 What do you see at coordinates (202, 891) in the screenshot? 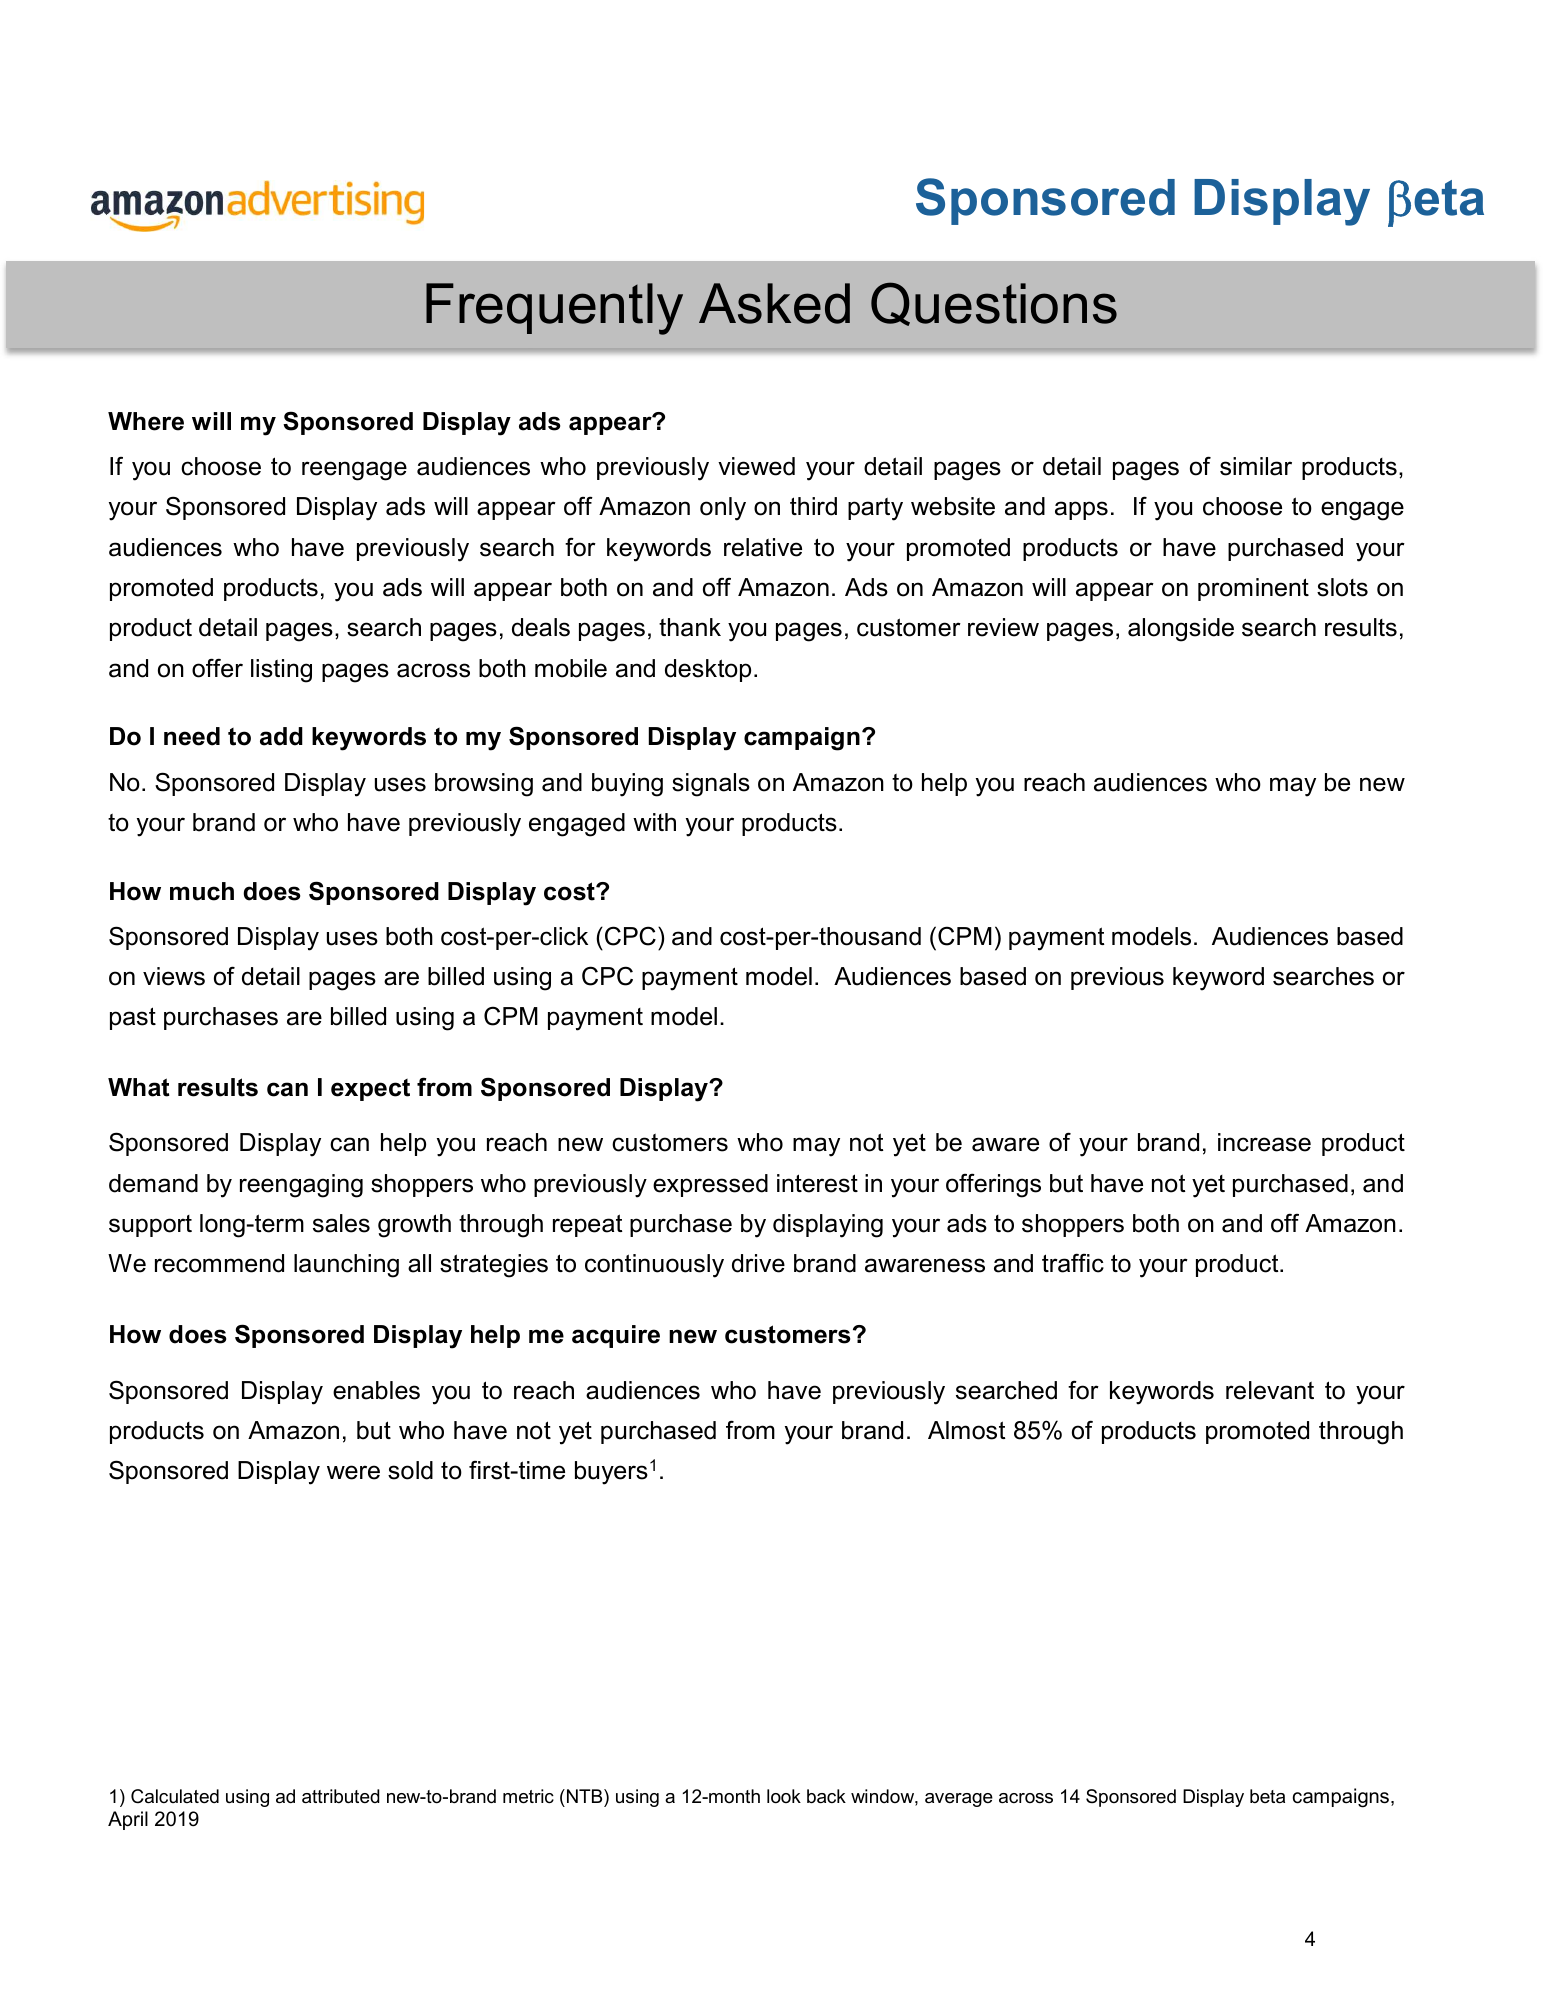
I see `much` at bounding box center [202, 891].
